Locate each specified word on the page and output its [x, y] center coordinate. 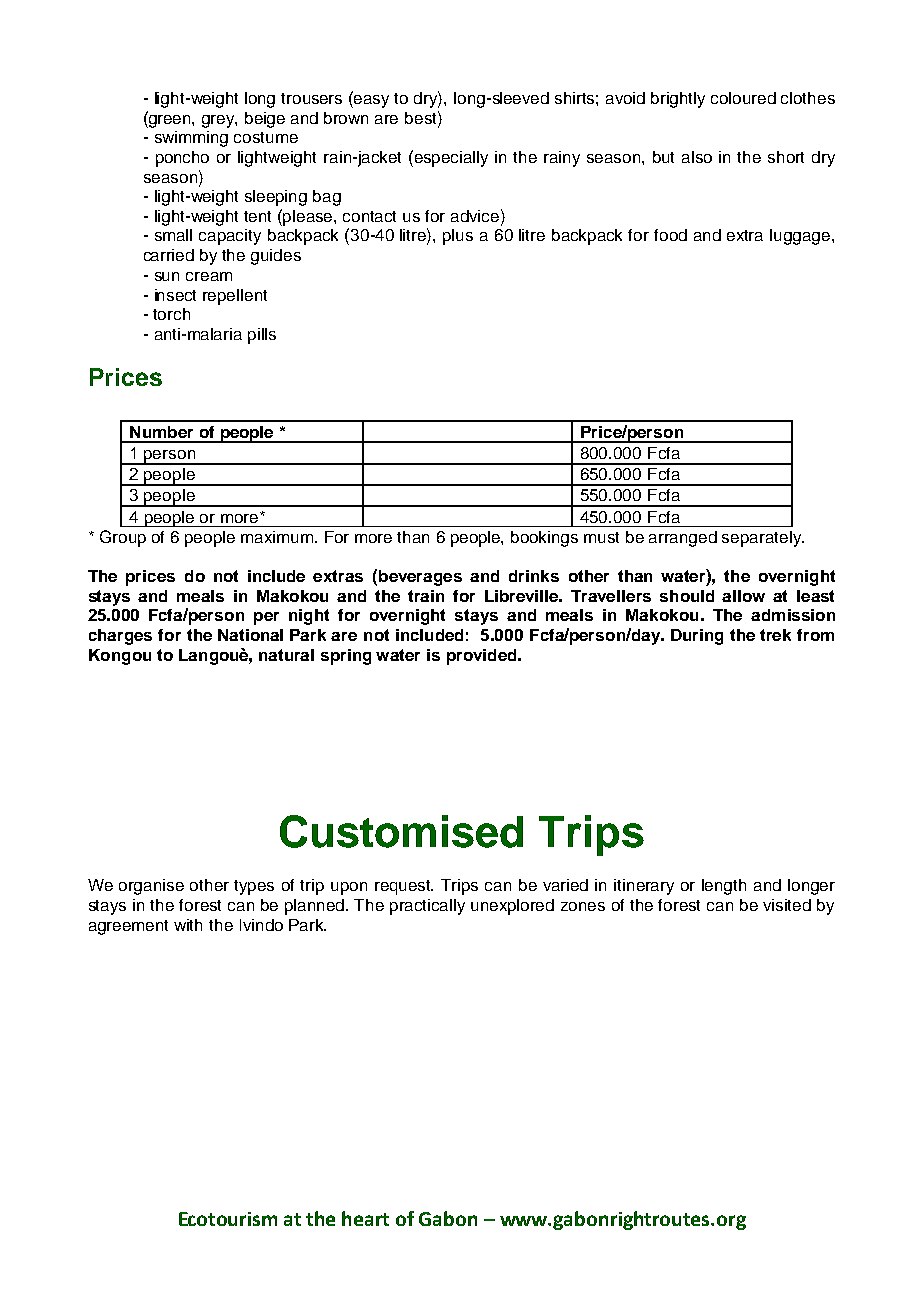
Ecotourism [228, 1219]
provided [483, 657]
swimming [191, 139]
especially [451, 159]
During [697, 637]
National [250, 635]
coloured [743, 98]
